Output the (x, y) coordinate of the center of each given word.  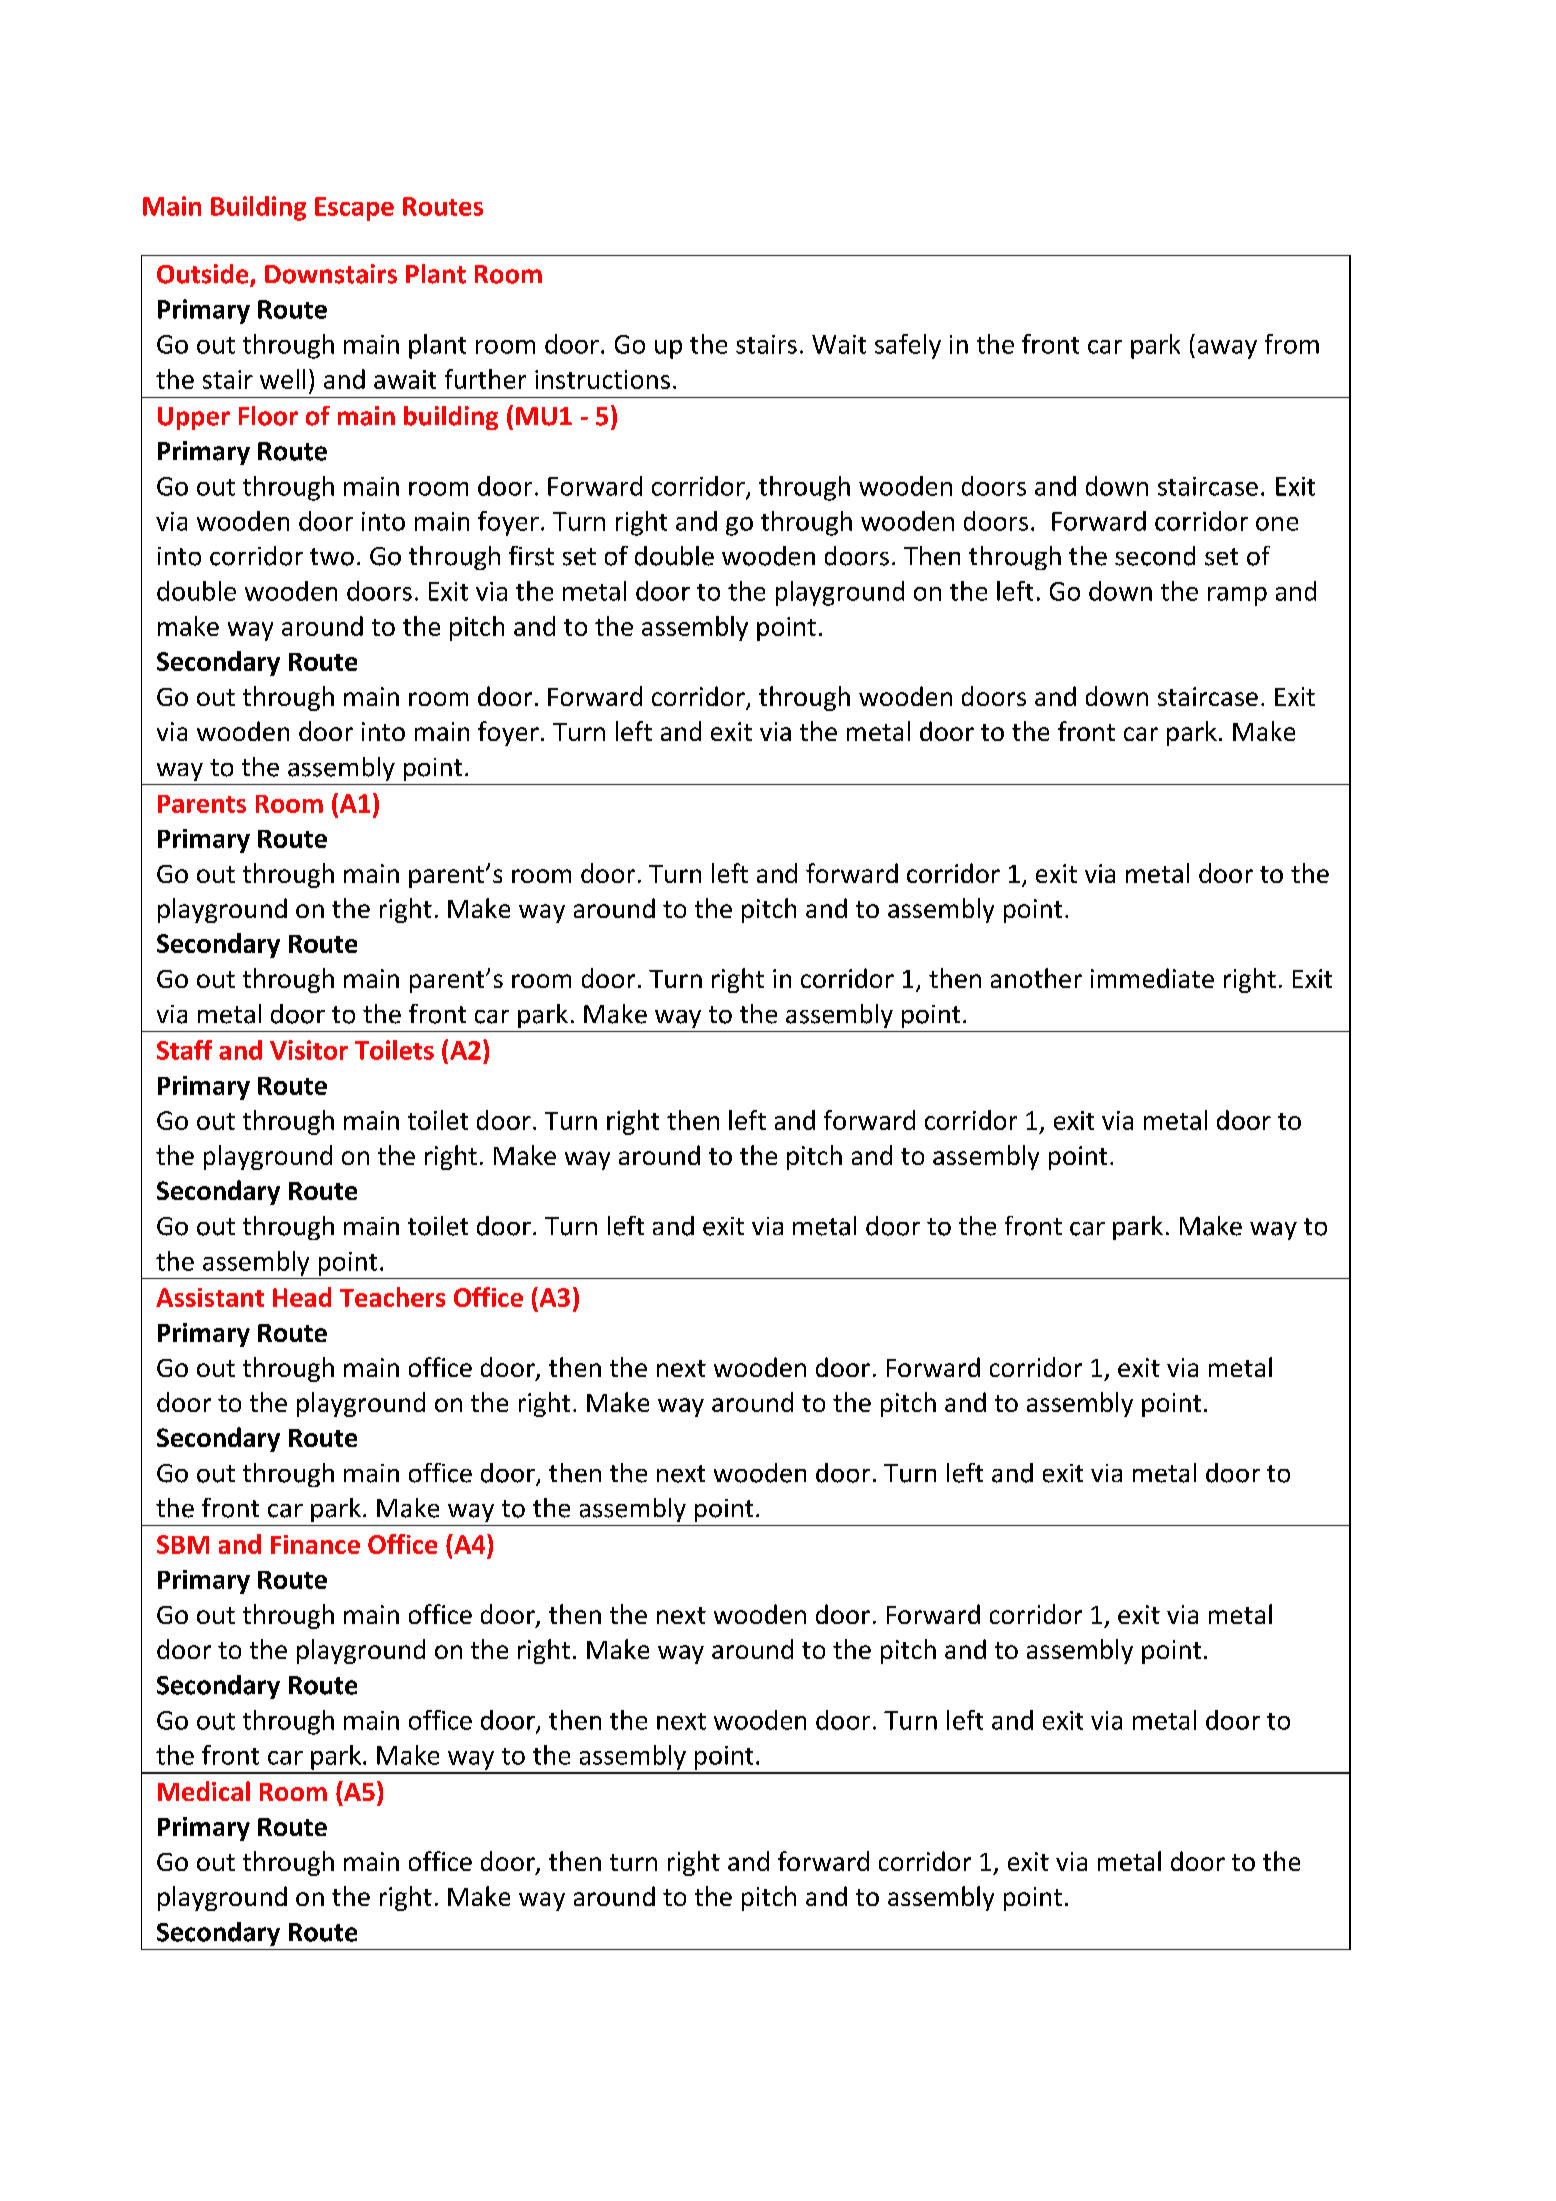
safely (908, 346)
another (1036, 978)
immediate (1152, 978)
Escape (354, 209)
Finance (315, 1544)
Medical (204, 1791)
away (1227, 349)
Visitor (309, 1050)
